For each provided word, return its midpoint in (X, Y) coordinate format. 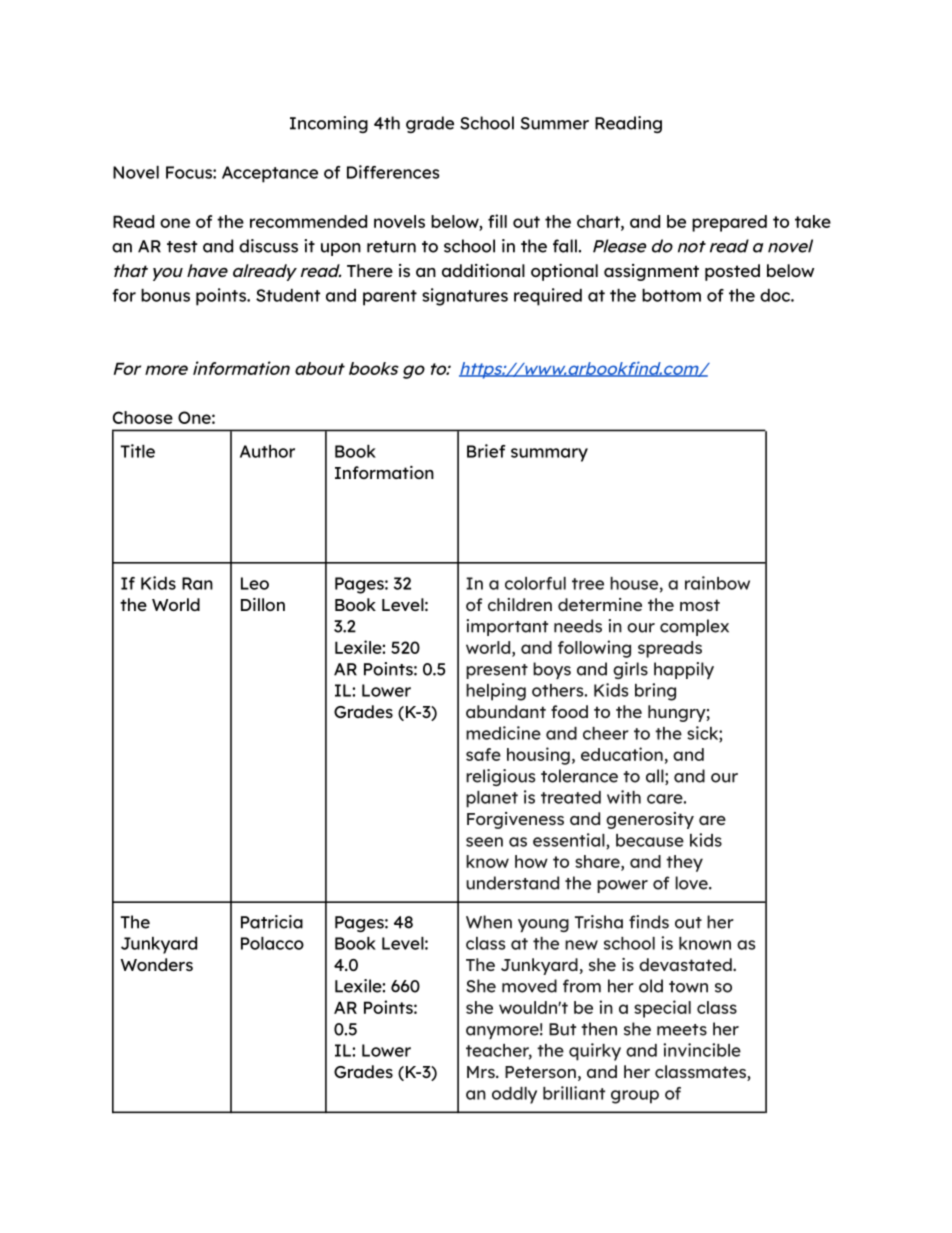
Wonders (157, 964)
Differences (393, 172)
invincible (702, 1050)
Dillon (263, 604)
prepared (729, 223)
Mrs (482, 1072)
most (700, 605)
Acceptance (270, 174)
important (507, 627)
